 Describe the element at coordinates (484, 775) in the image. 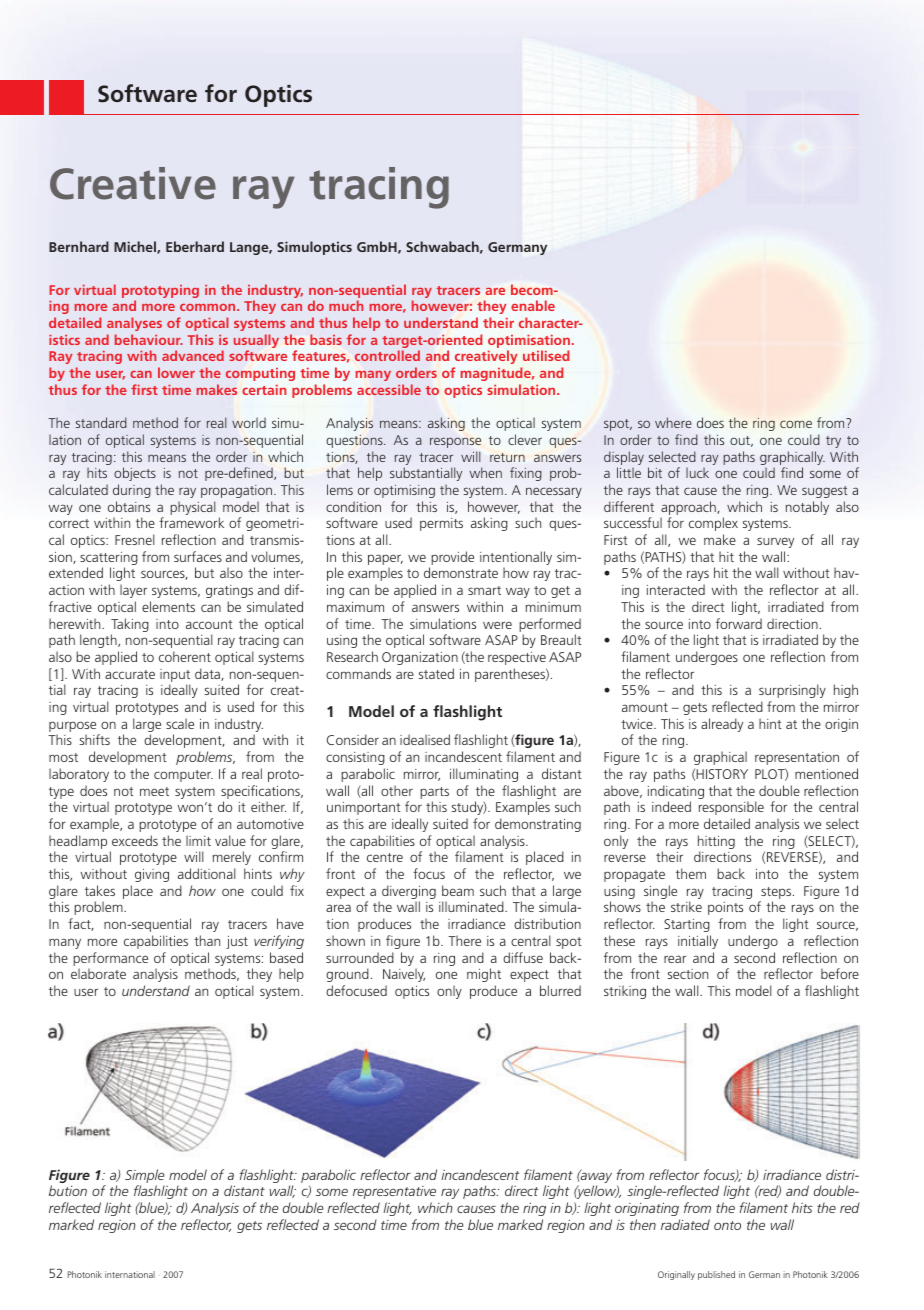

I see `illuminating` at that location.
